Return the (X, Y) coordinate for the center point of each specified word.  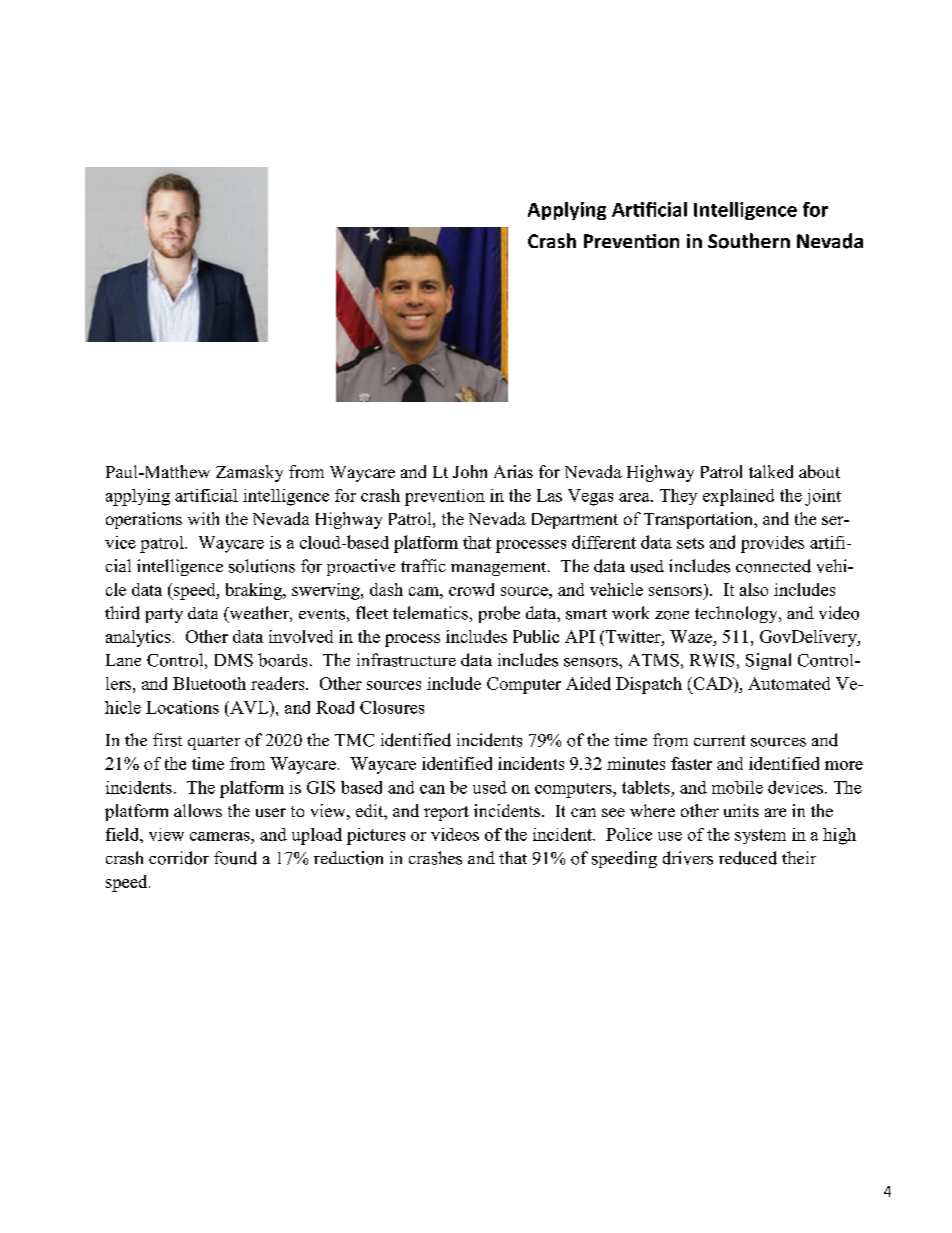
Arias (513, 471)
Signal (768, 661)
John (470, 471)
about (819, 471)
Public (536, 636)
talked (771, 471)
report (446, 813)
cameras (221, 836)
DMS (234, 660)
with (203, 518)
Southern (749, 241)
